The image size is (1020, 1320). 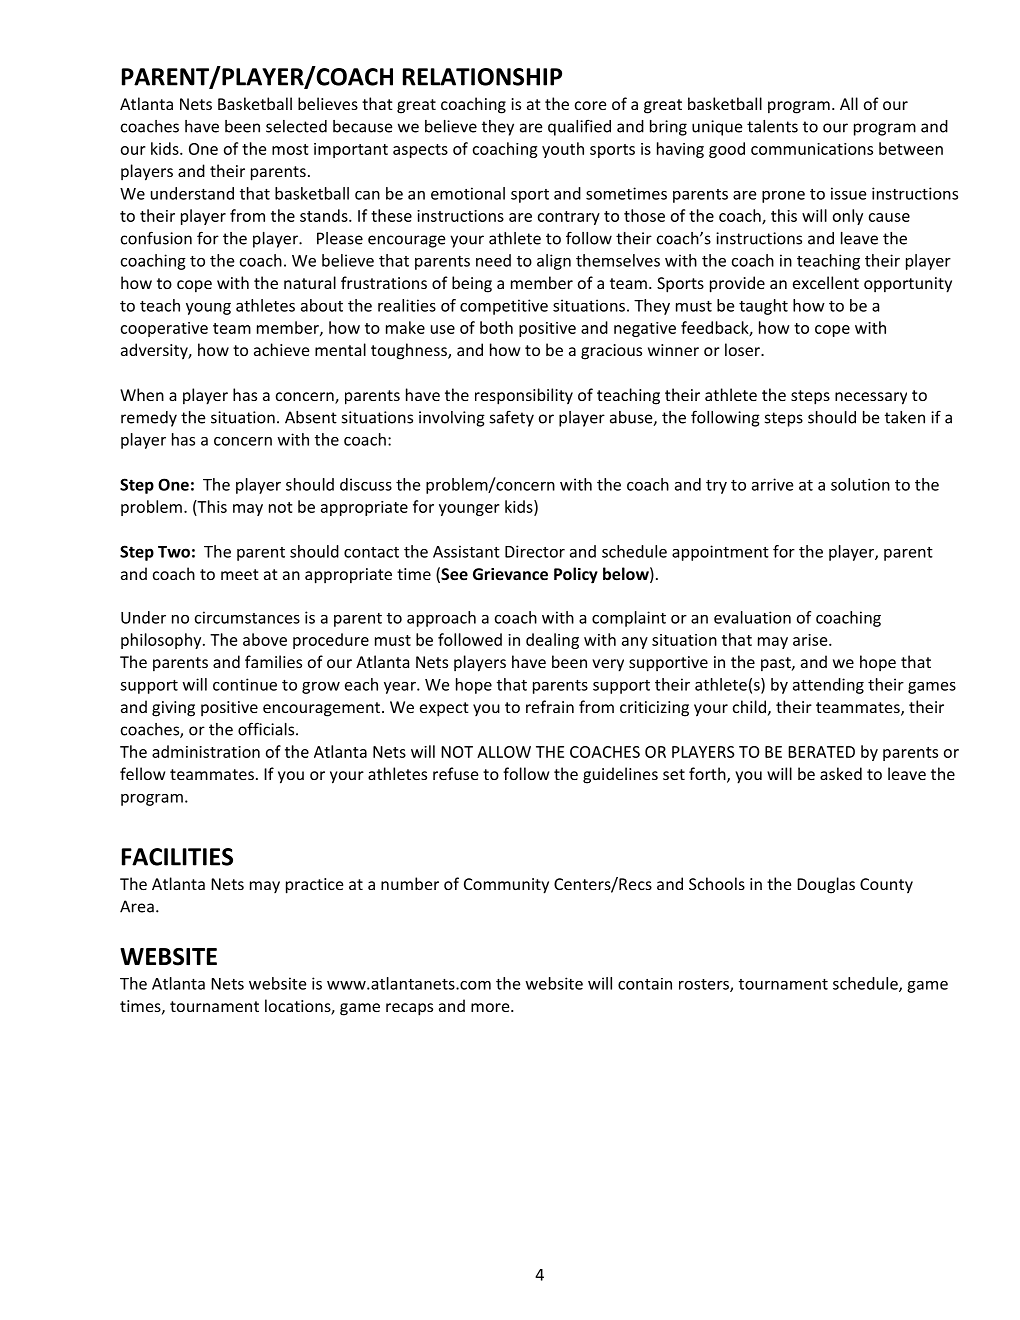 What do you see at coordinates (772, 126) in the screenshot?
I see `talents` at bounding box center [772, 126].
